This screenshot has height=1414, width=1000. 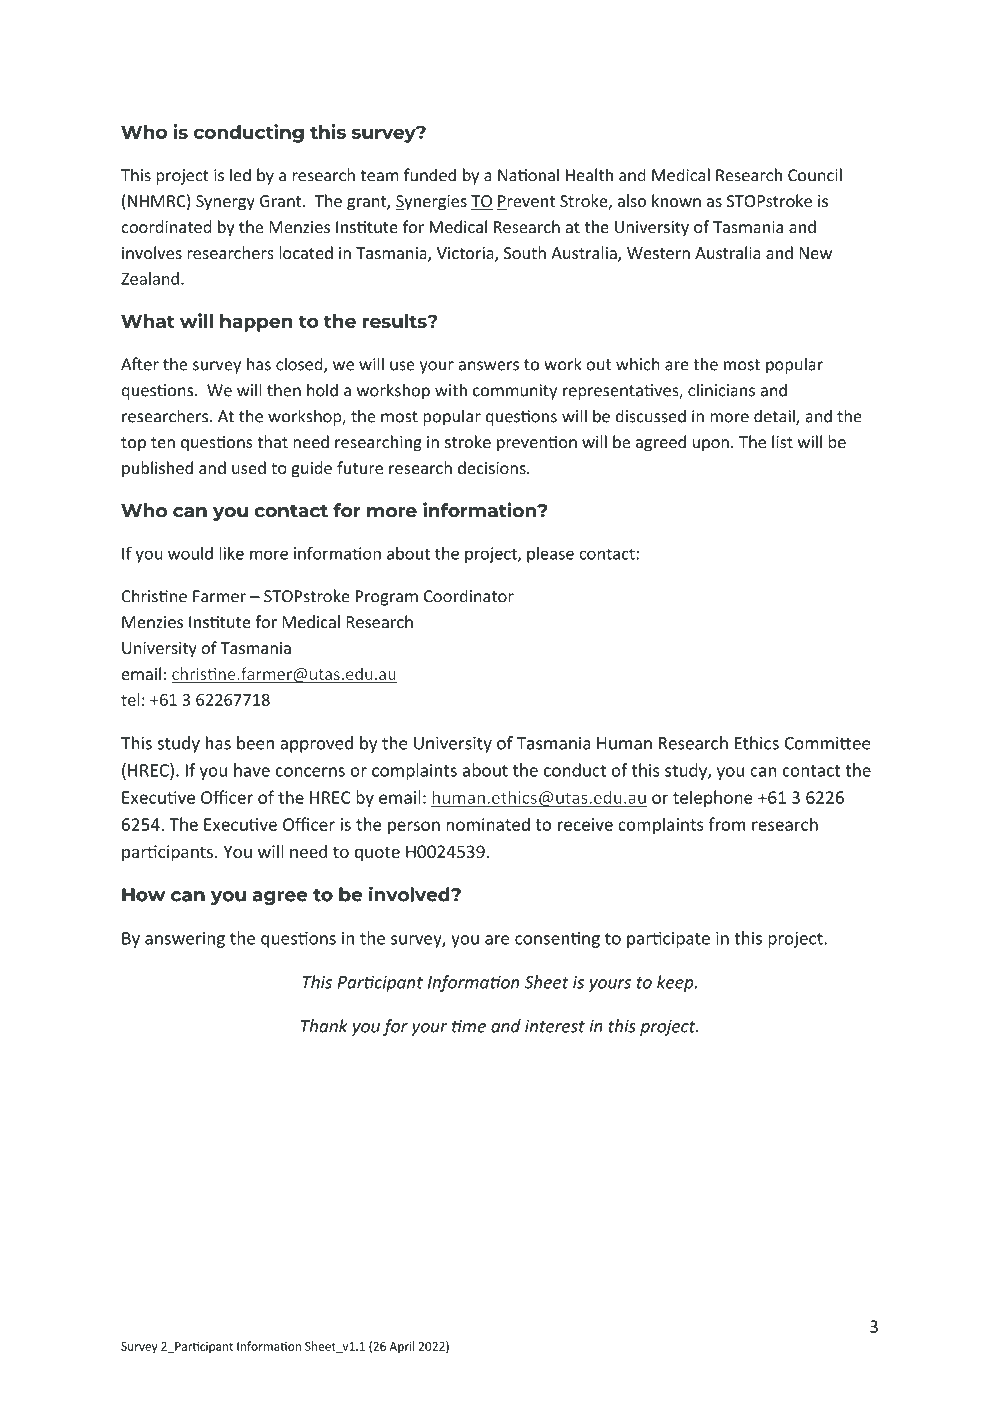 I want to click on nominated, so click(x=488, y=824).
